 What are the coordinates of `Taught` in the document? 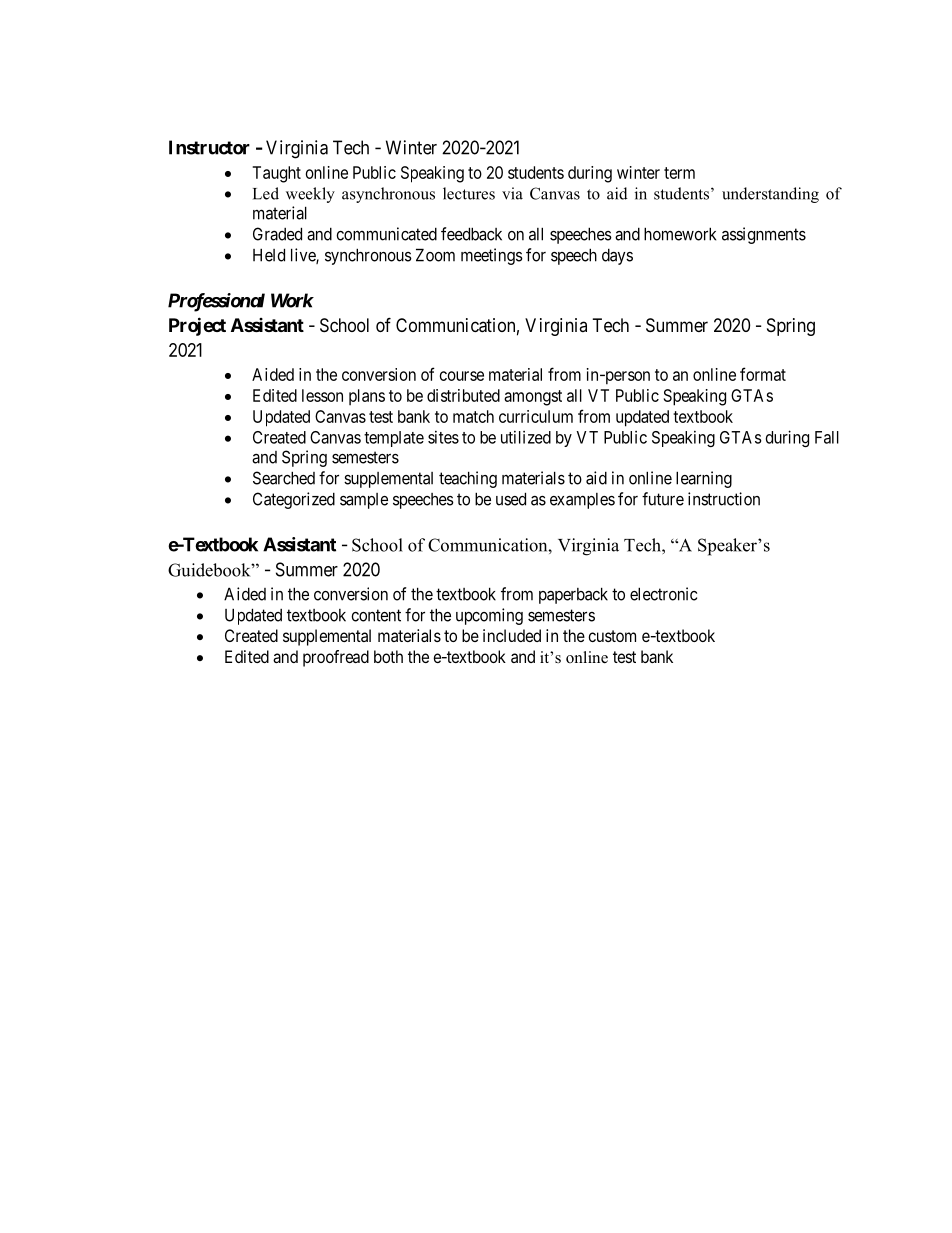 It's located at (277, 174).
